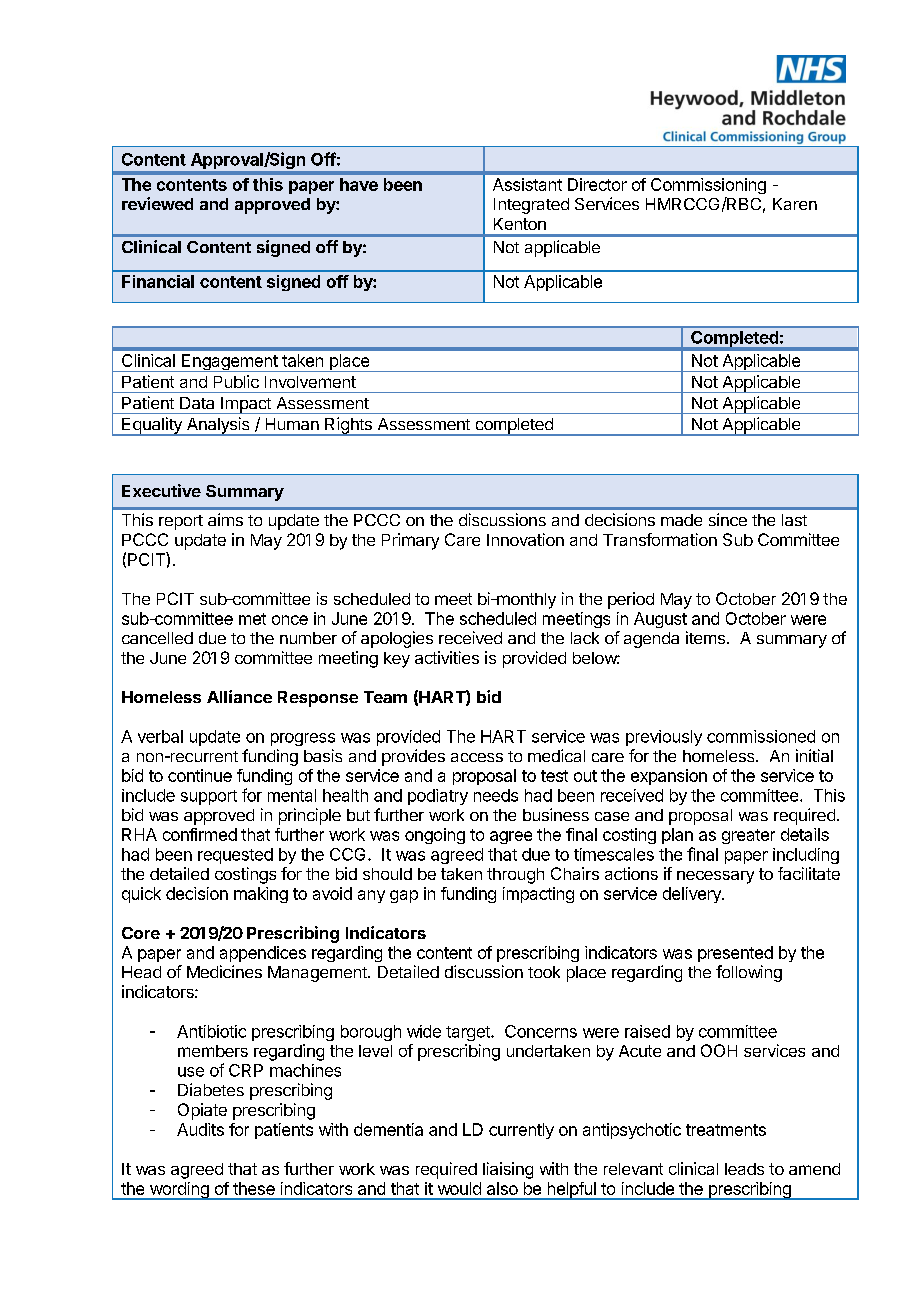 The image size is (924, 1308). I want to click on Audits, so click(200, 1129).
